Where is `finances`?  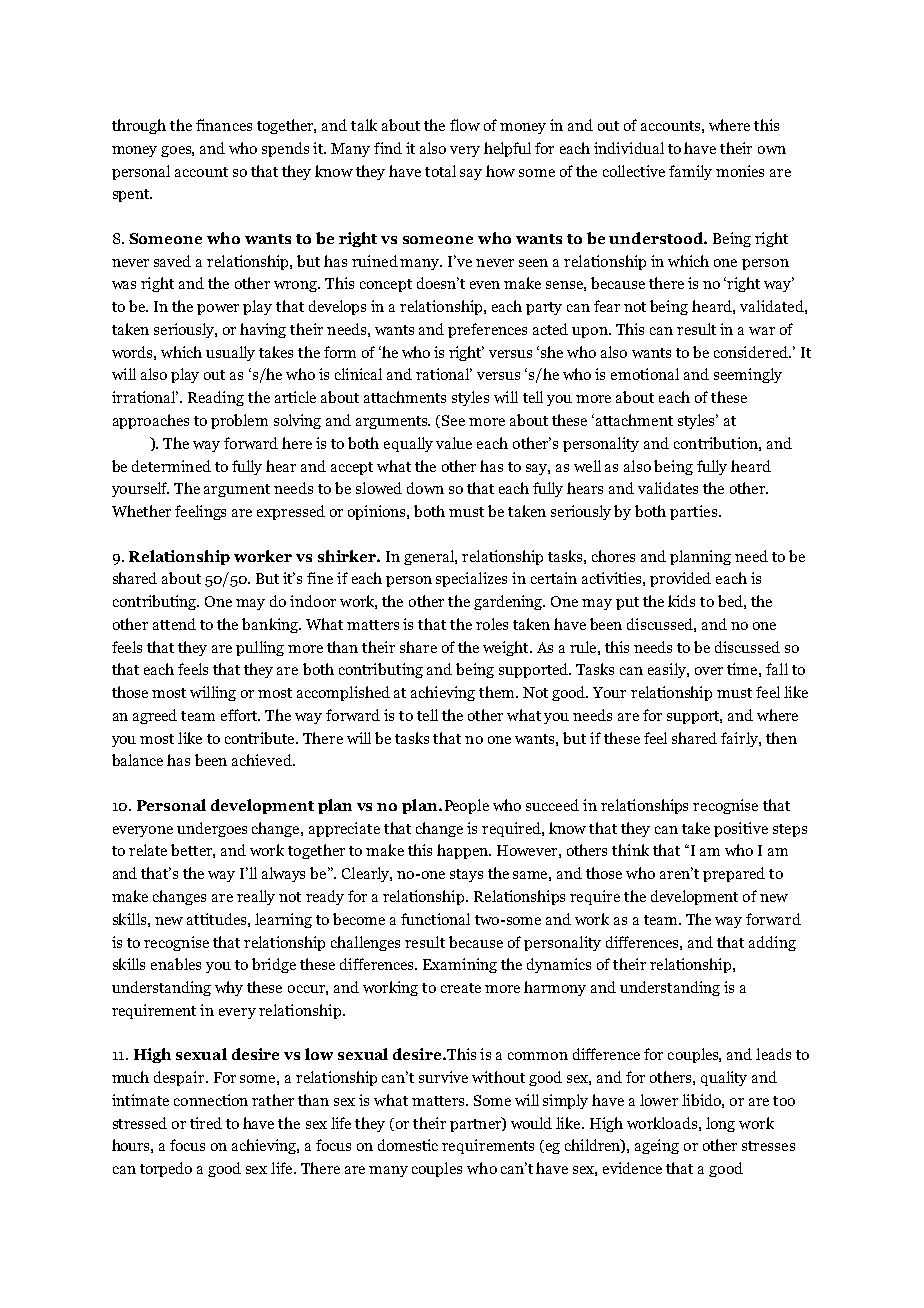
finances is located at coordinates (224, 125).
